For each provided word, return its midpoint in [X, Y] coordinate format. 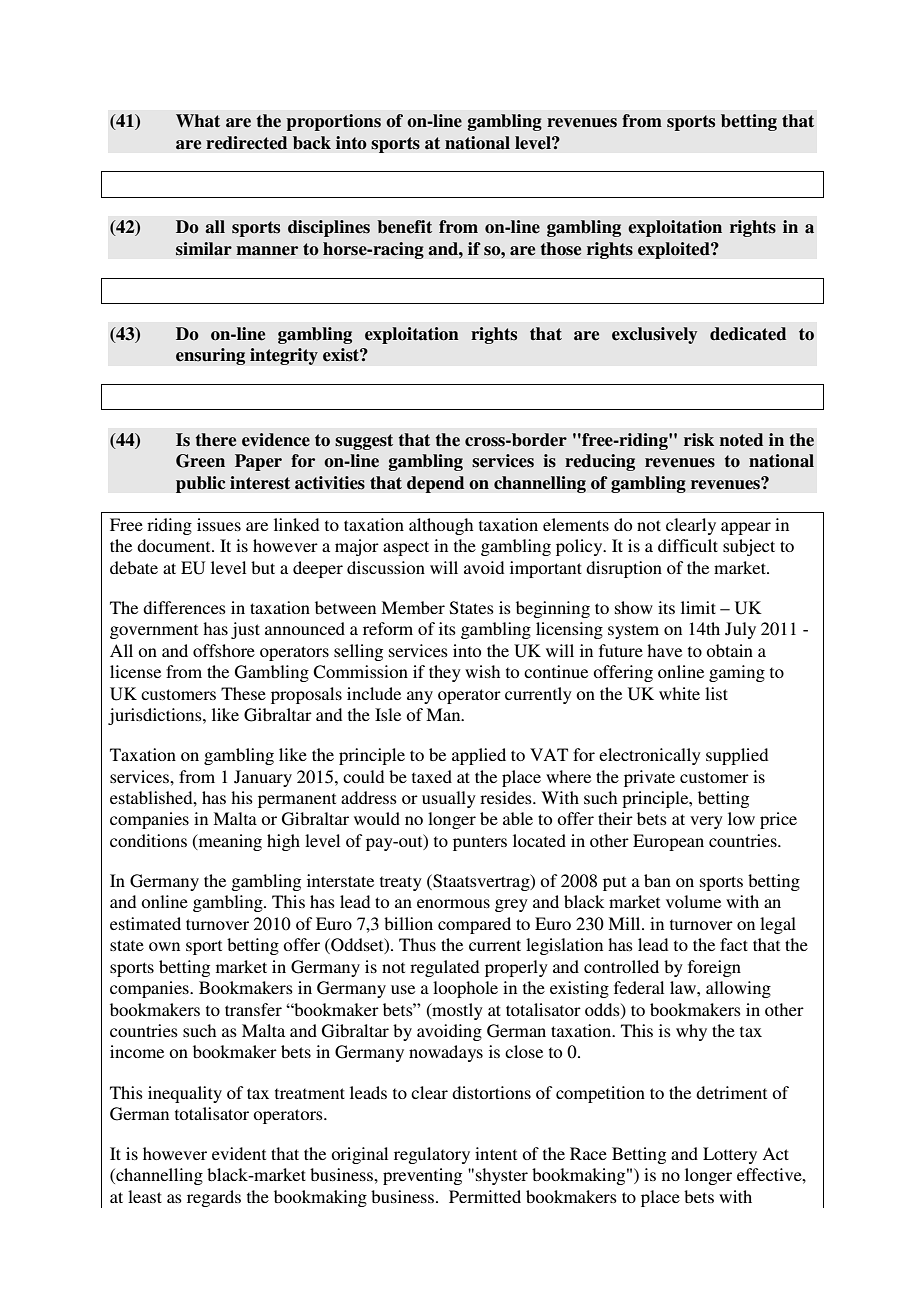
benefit [404, 227]
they [445, 673]
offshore [224, 650]
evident [239, 1153]
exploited [675, 250]
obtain [729, 650]
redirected [246, 143]
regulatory [432, 1155]
